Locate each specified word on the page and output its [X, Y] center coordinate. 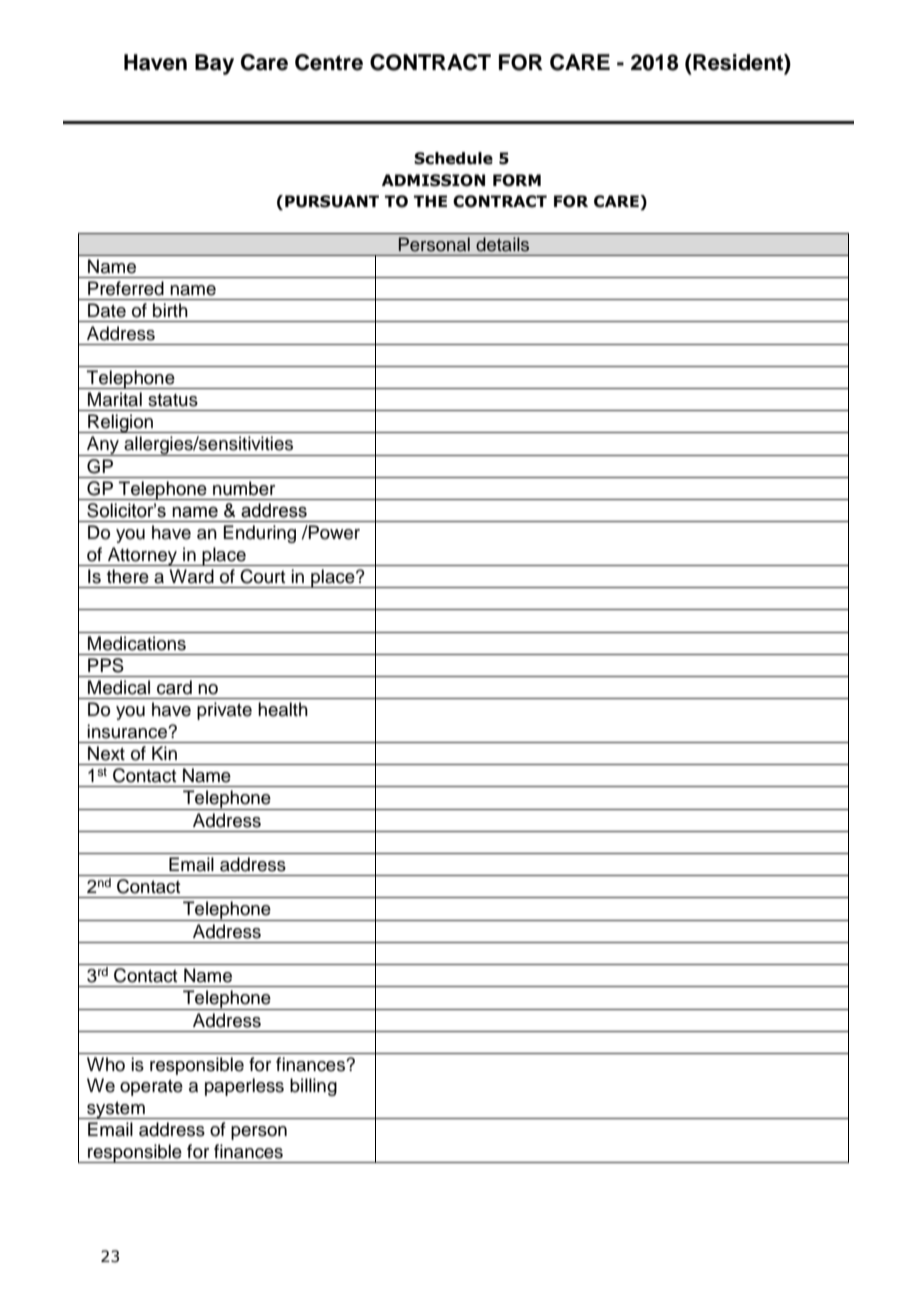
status [173, 400]
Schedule [453, 158]
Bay [214, 64]
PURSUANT [332, 201]
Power [333, 532]
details [502, 244]
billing [313, 1087]
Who [106, 1064]
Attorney [143, 556]
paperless [244, 1087]
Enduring [259, 534]
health [283, 709]
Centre [329, 62]
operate [151, 1088]
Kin [164, 753]
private [224, 711]
